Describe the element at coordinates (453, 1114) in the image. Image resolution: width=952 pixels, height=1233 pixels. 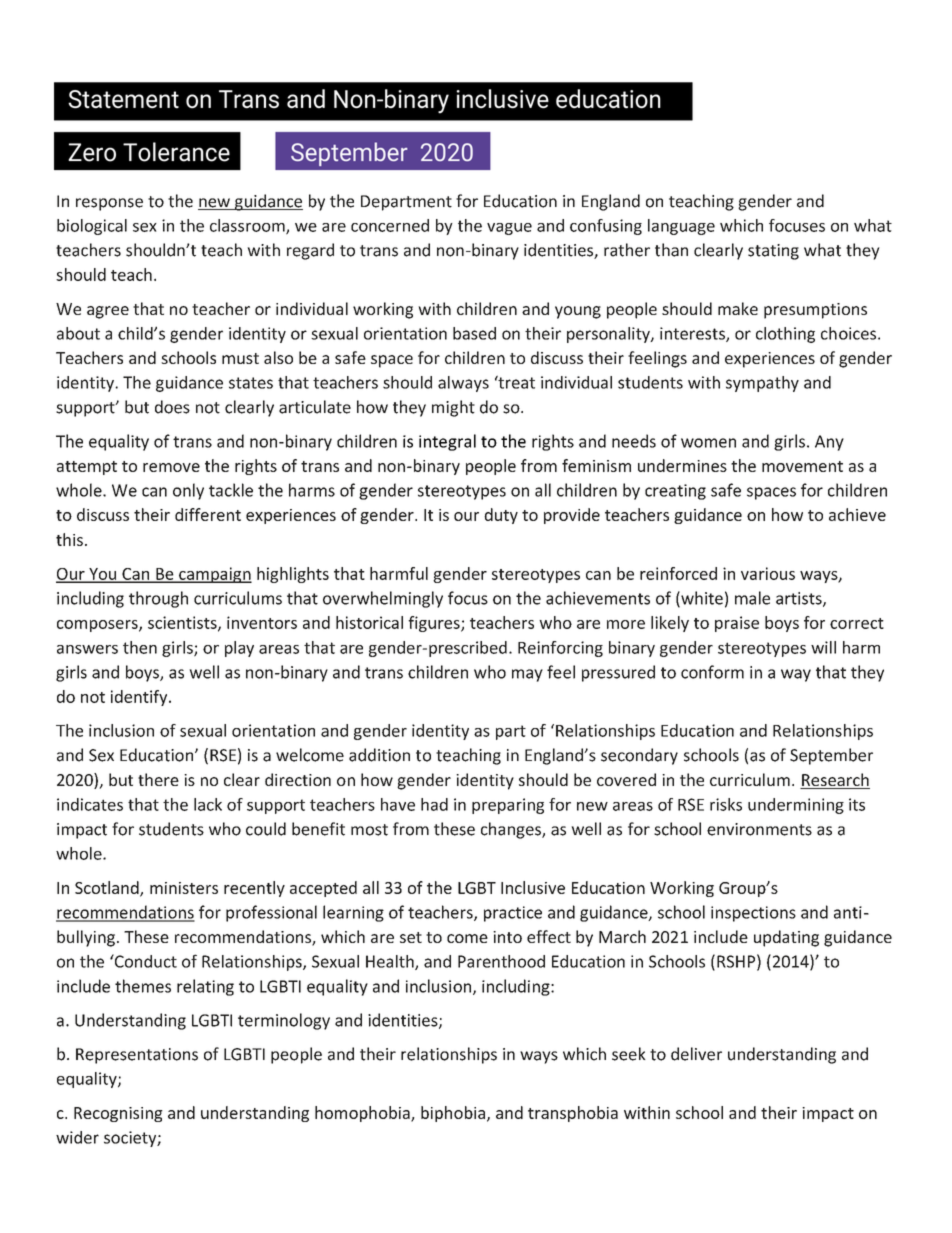
I see `biphobia` at that location.
